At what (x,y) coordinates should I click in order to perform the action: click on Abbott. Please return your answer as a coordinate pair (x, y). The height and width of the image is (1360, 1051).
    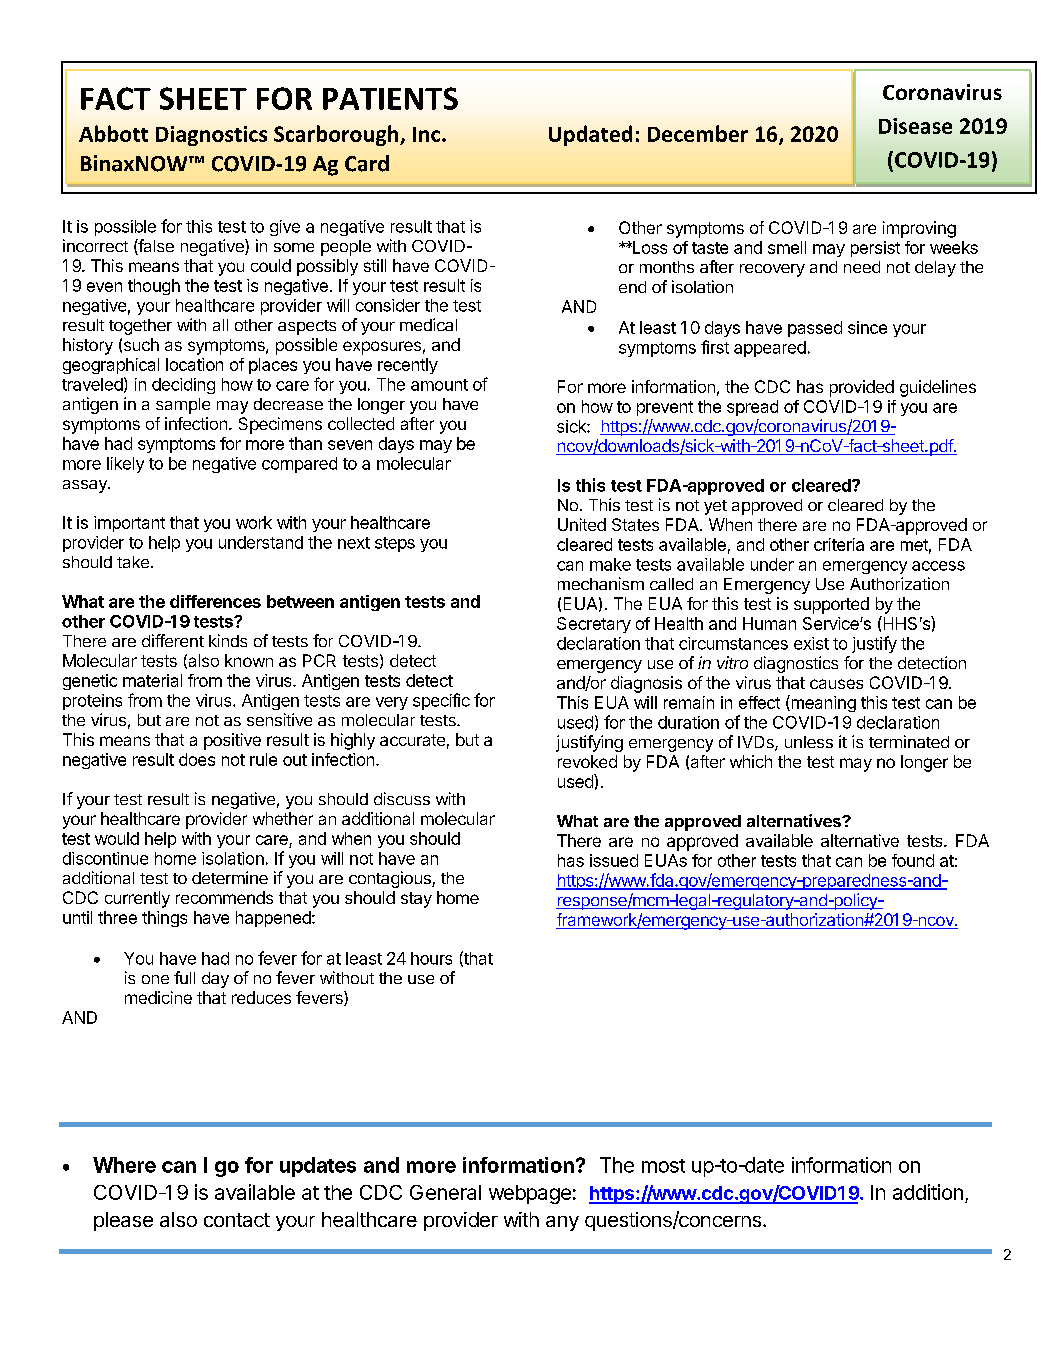
    Looking at the image, I should click on (113, 133).
